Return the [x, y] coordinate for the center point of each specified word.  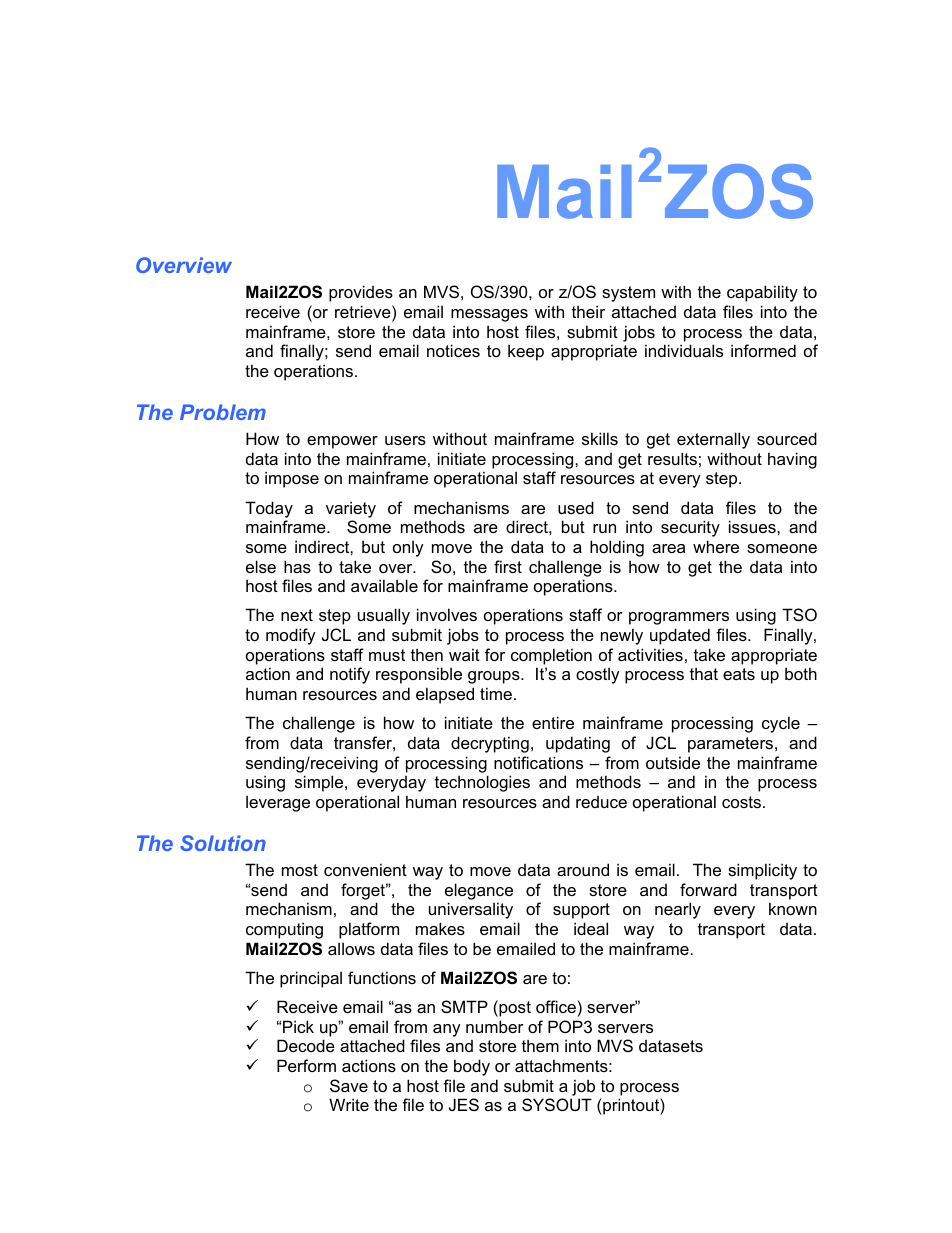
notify [350, 675]
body [472, 1067]
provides [361, 293]
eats [739, 674]
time [496, 693]
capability [762, 293]
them [540, 1045]
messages [489, 315]
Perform [306, 1065]
